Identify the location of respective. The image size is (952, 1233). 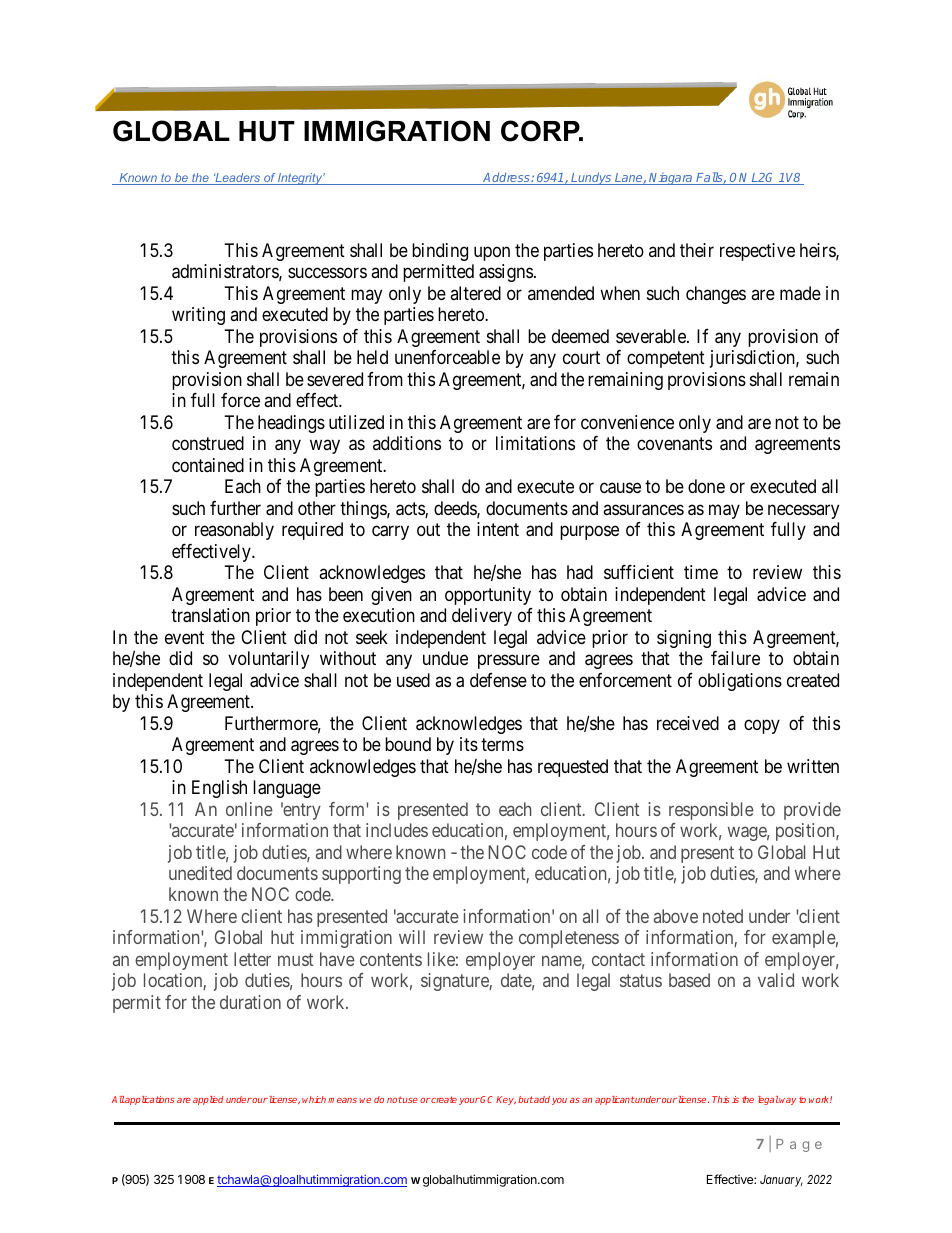
(757, 252).
